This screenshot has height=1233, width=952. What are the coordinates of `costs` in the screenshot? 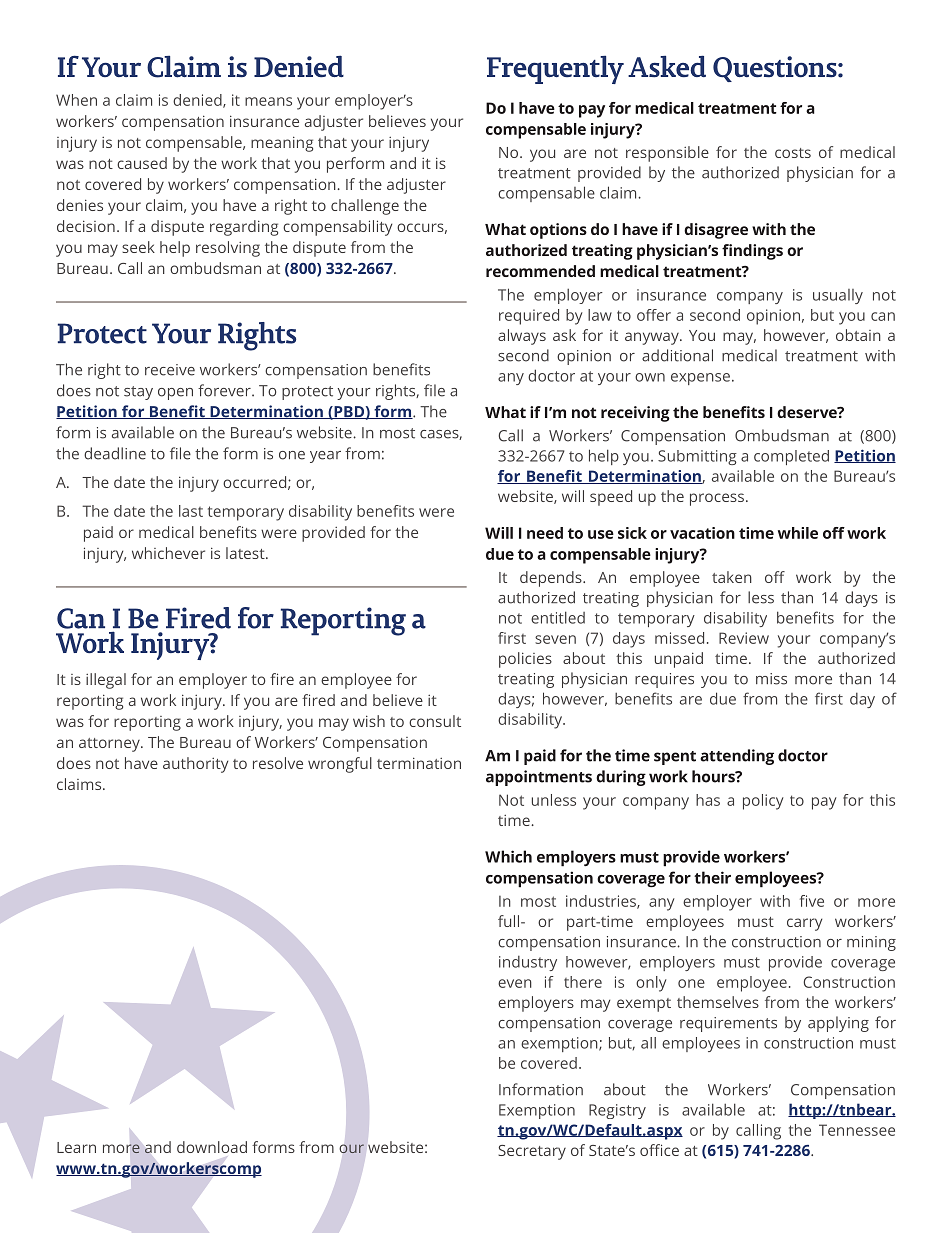 It's located at (793, 153).
